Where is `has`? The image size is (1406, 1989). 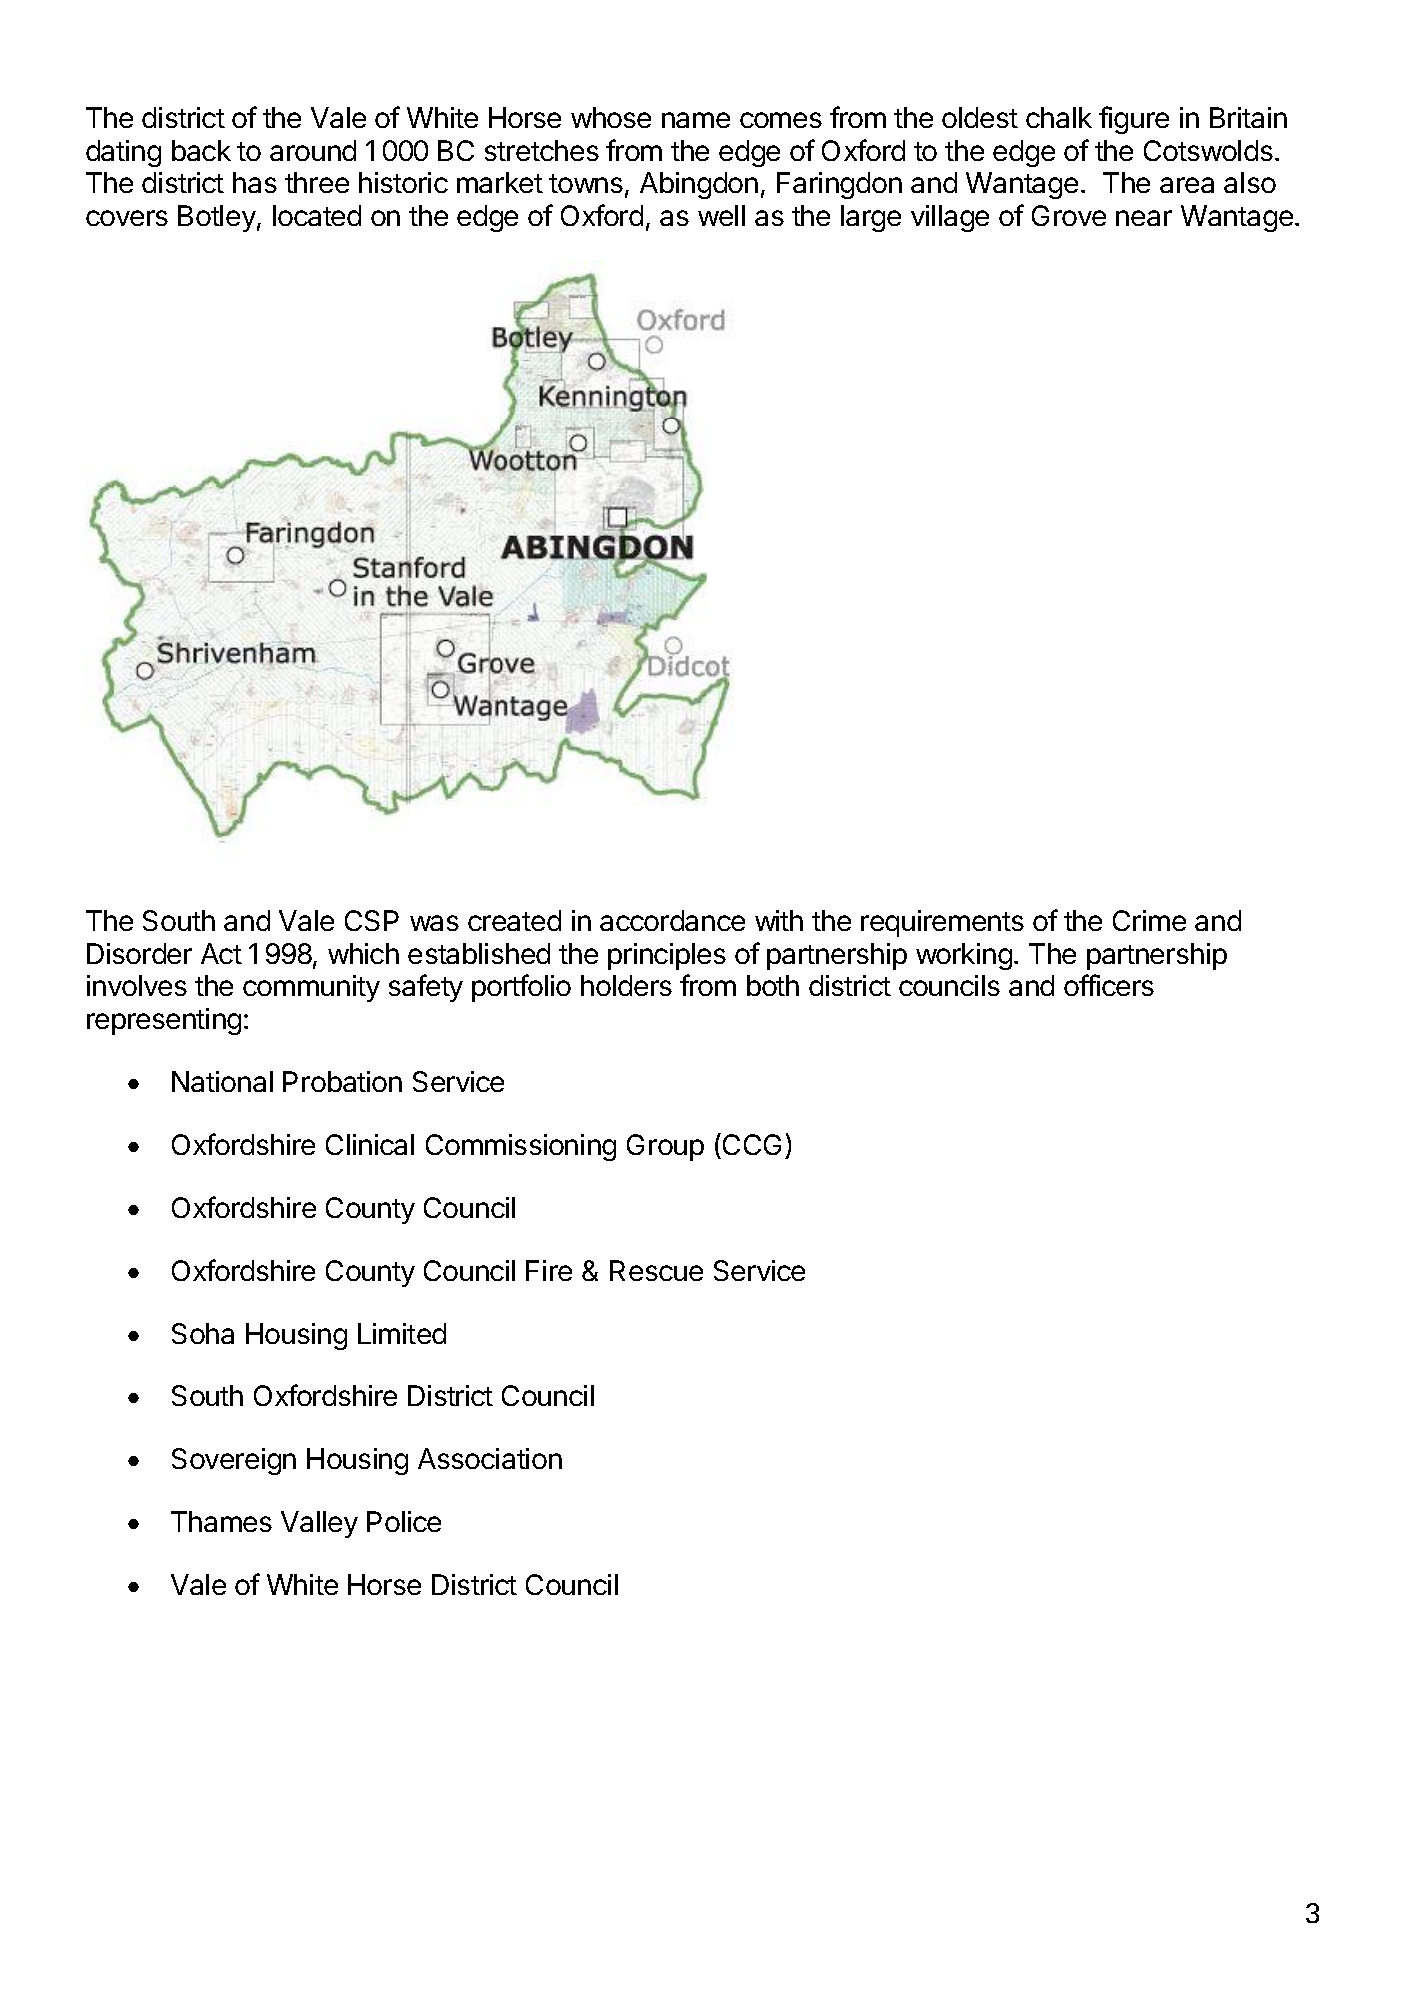
has is located at coordinates (255, 182).
